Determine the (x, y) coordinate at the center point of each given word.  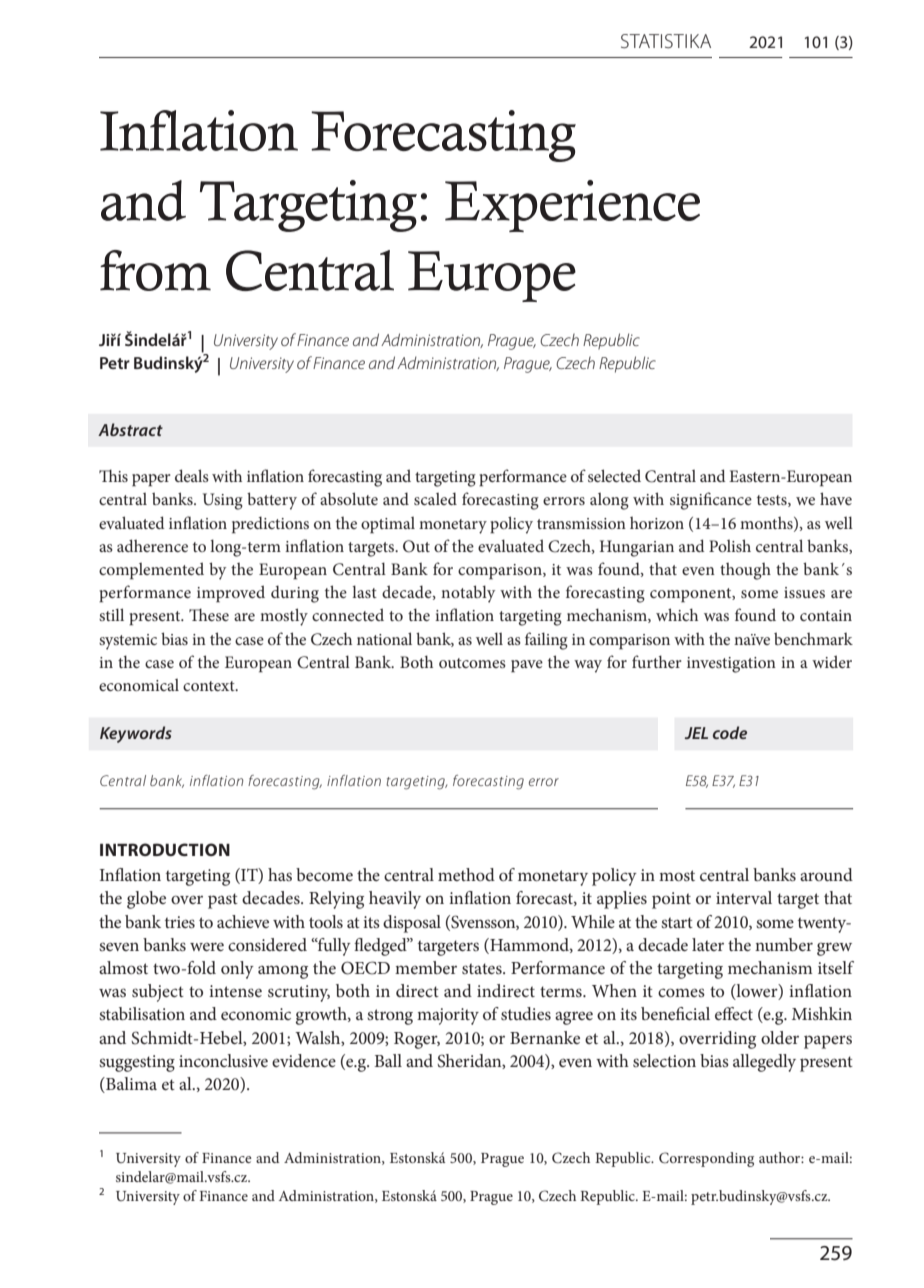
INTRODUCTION (165, 849)
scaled (435, 498)
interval (744, 897)
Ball (388, 1060)
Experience (572, 206)
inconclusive (223, 1060)
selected (614, 475)
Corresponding (706, 1159)
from (155, 270)
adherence (152, 545)
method (466, 874)
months (767, 523)
